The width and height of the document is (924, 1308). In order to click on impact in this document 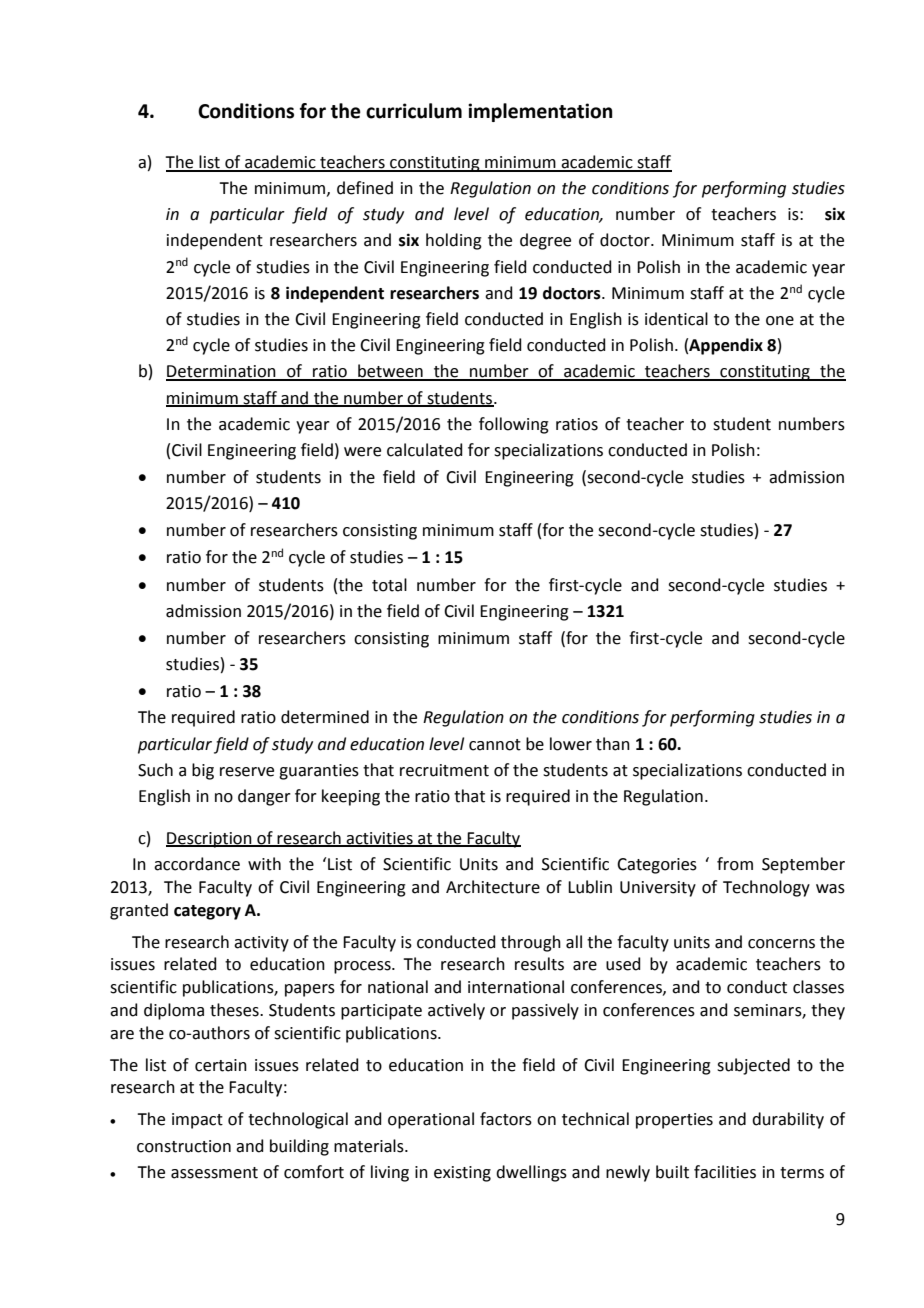, I will do `click(197, 1121)`.
